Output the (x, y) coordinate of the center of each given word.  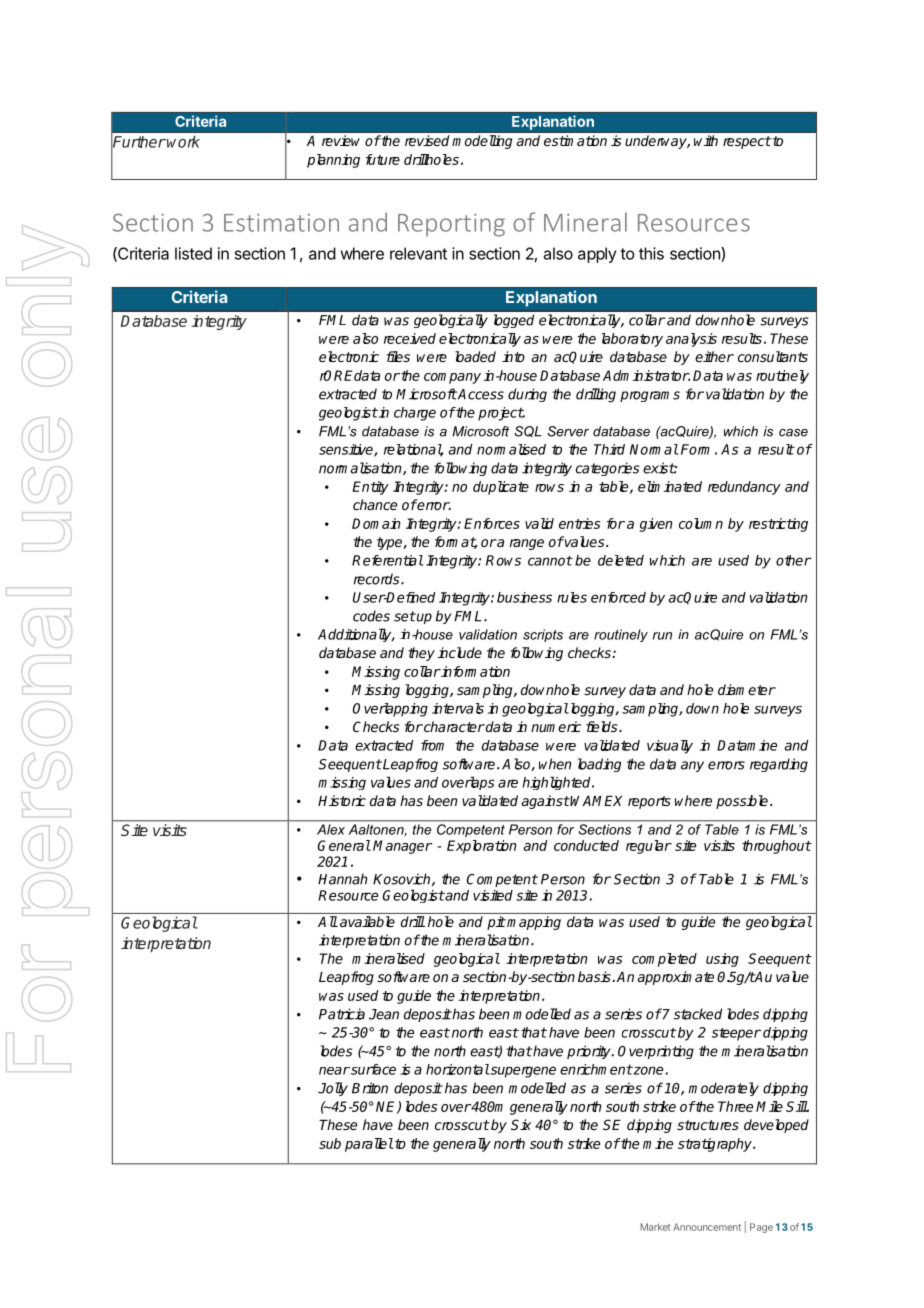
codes (371, 616)
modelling (482, 142)
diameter (747, 689)
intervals (458, 708)
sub (330, 1143)
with (706, 140)
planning (333, 161)
